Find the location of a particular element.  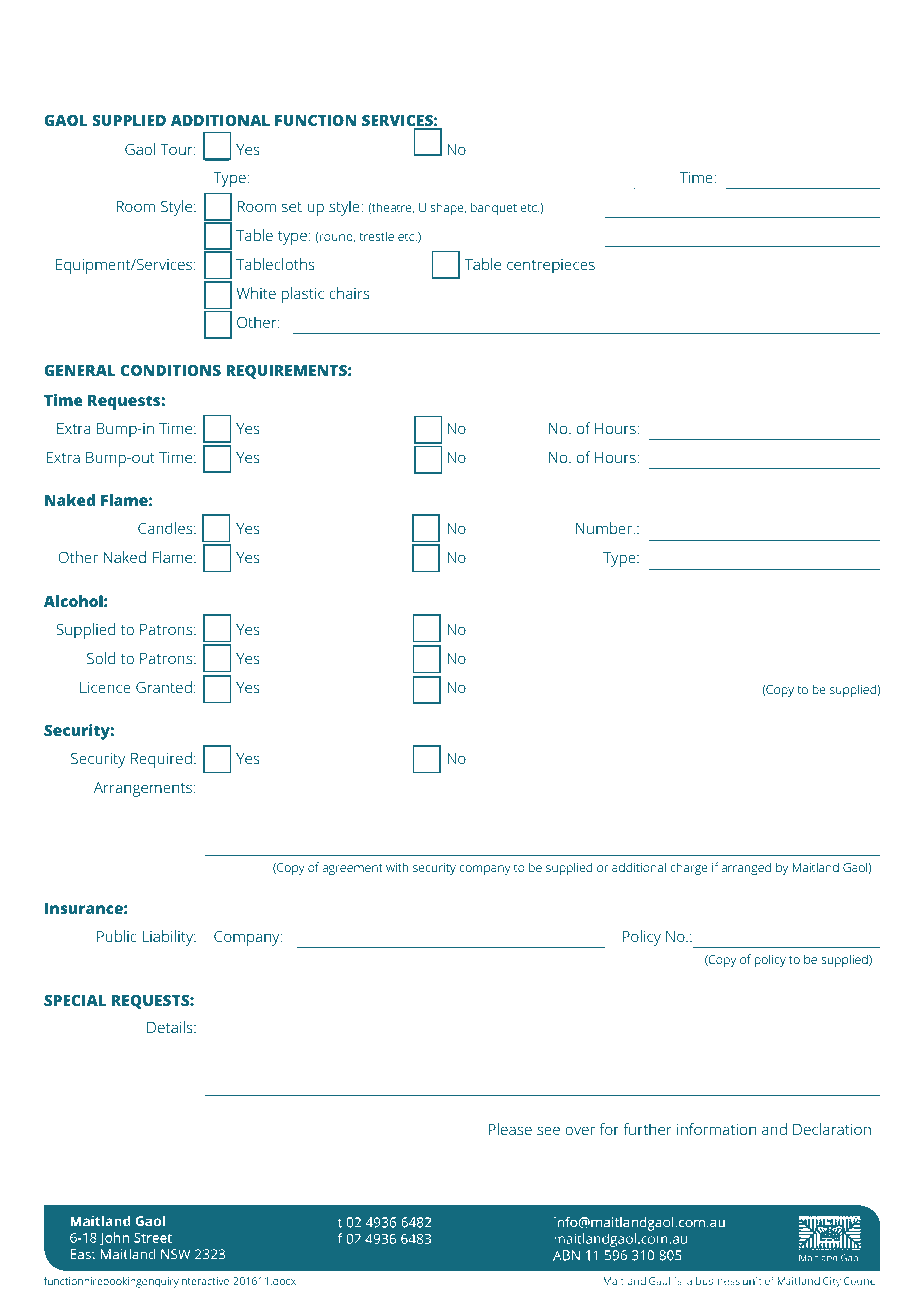

Number is located at coordinates (605, 528).
